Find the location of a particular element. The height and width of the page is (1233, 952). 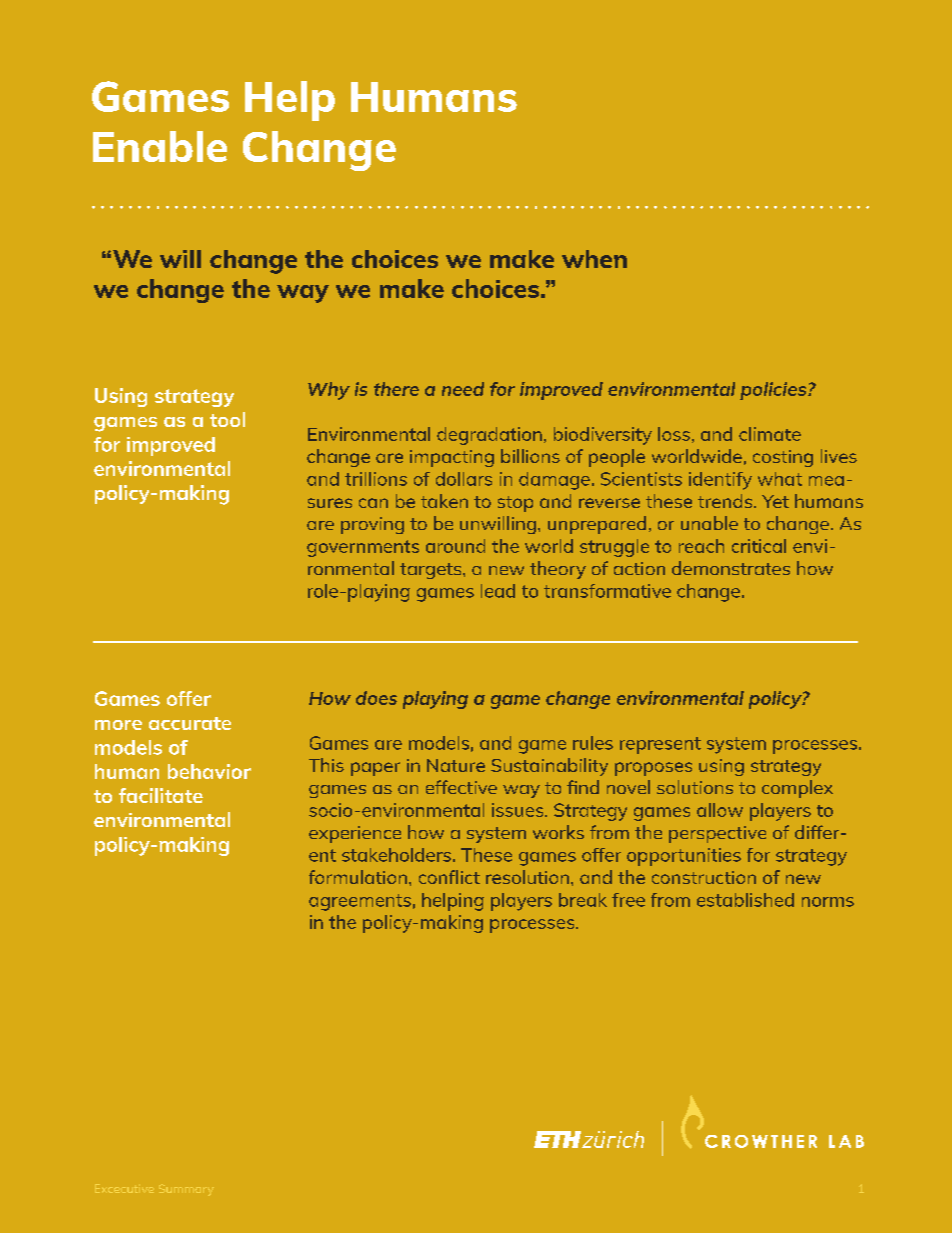

Enable is located at coordinates (160, 146).
